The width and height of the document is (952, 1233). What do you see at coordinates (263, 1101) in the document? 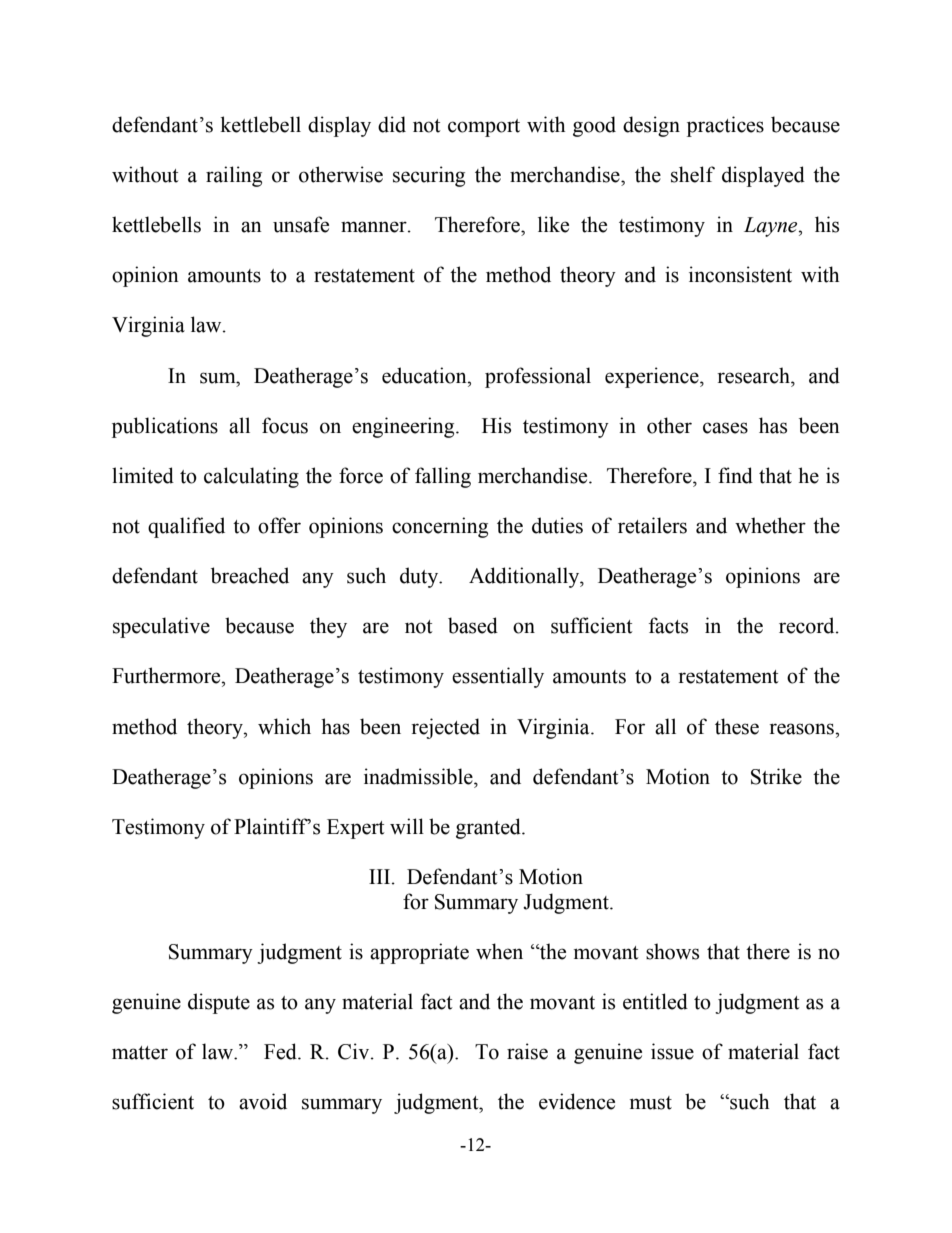
I see `avoid` at bounding box center [263, 1101].
